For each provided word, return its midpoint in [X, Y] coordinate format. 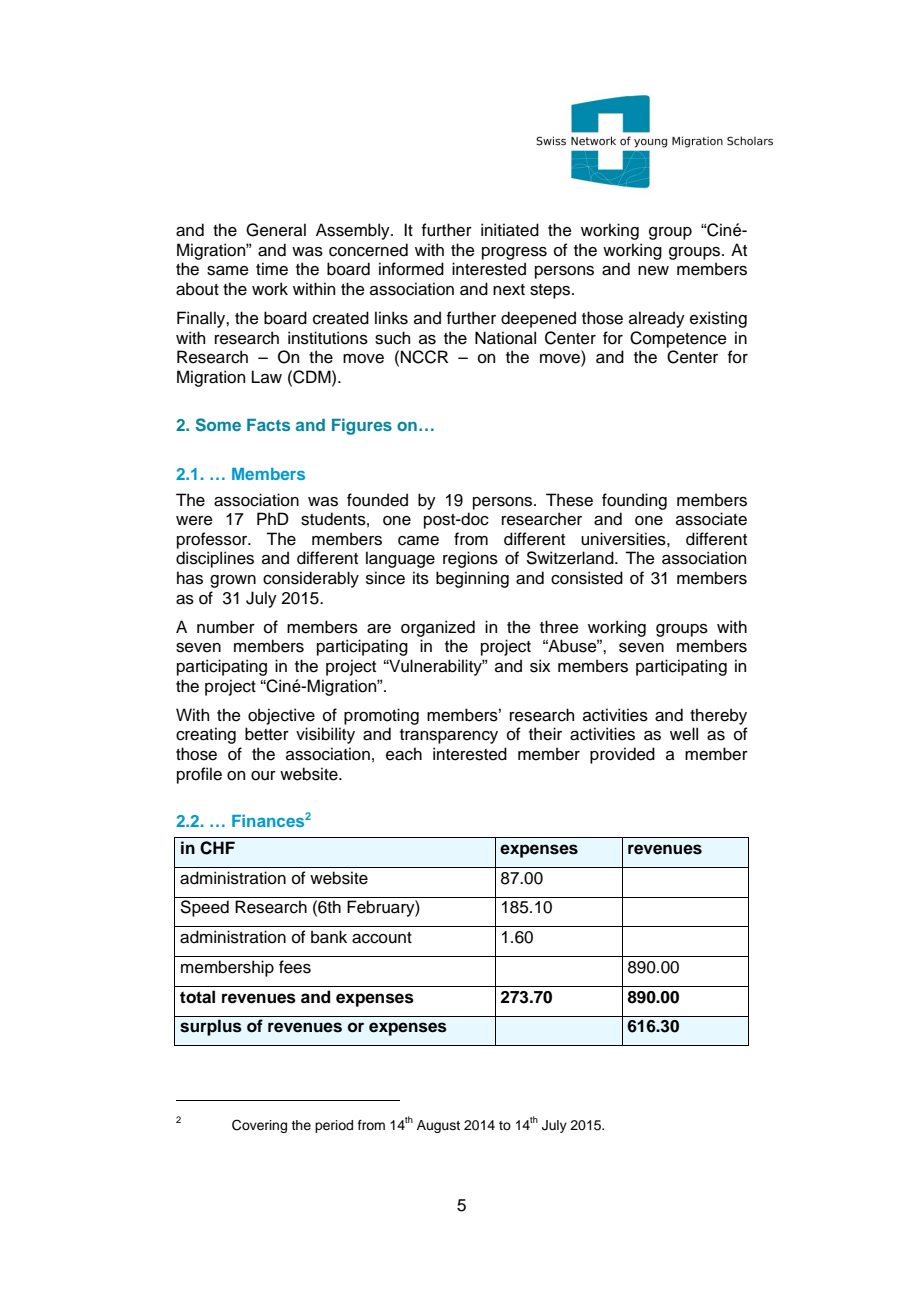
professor [213, 540]
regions [470, 559]
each [404, 754]
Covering [259, 1126]
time [272, 269]
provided [622, 755]
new [653, 271]
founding [634, 501]
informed [411, 269]
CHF [217, 848]
